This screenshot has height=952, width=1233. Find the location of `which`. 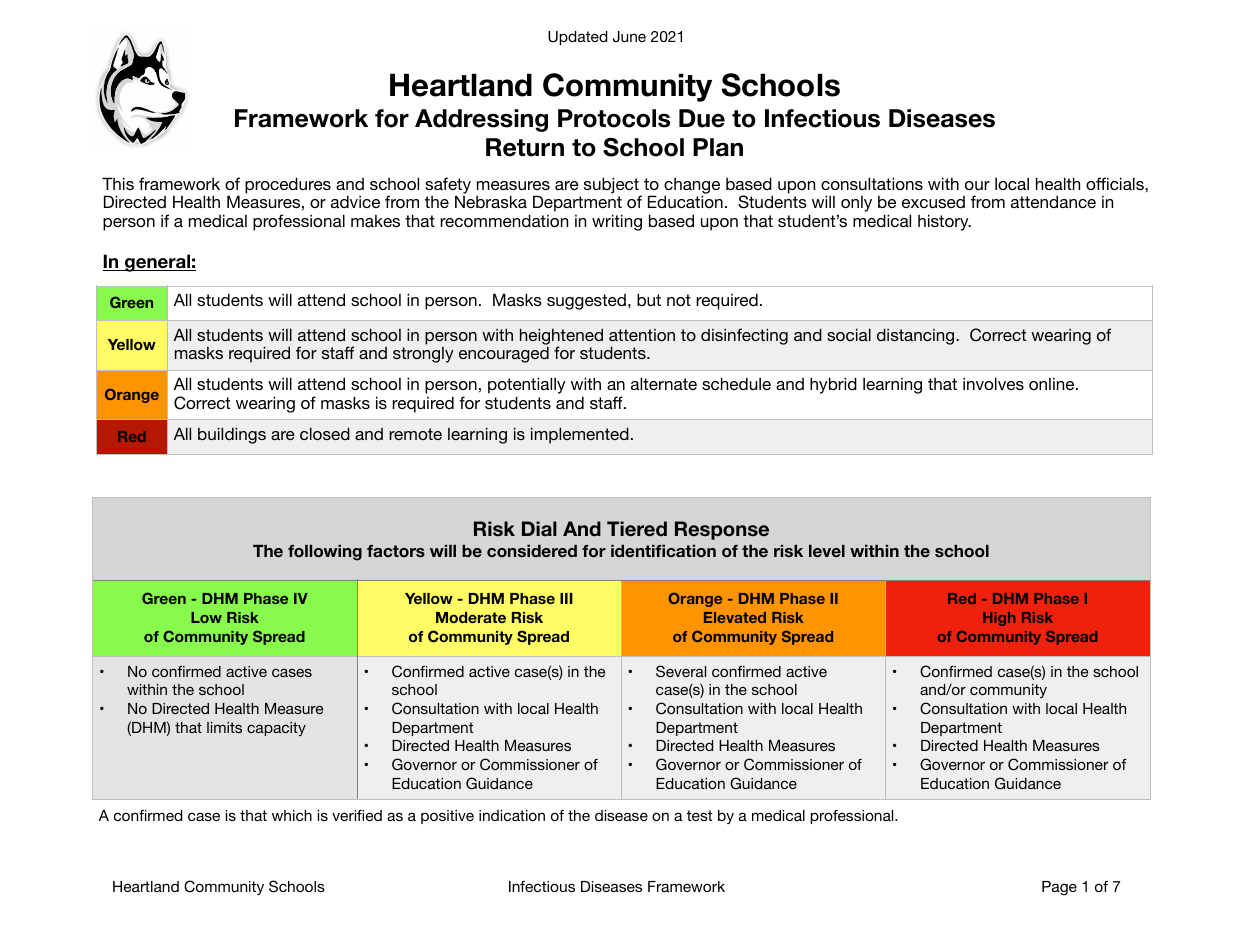

which is located at coordinates (292, 815).
